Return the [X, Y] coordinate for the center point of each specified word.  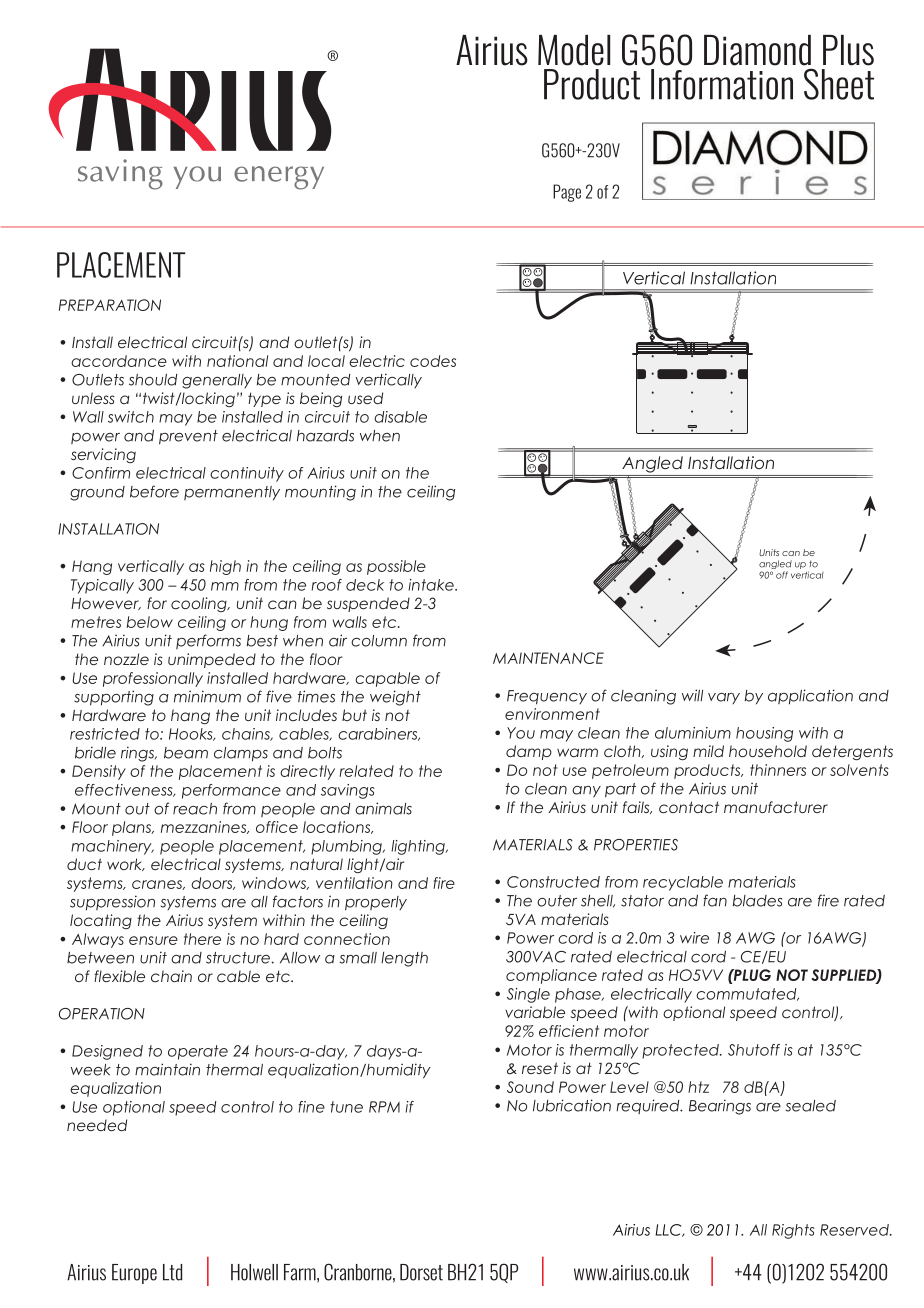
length [404, 959]
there [202, 939]
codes [433, 361]
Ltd [172, 1272]
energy [279, 178]
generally [217, 381]
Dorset [421, 1272]
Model [574, 50]
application [810, 697]
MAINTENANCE [548, 658]
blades [757, 901]
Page [567, 193]
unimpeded [212, 660]
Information [722, 84]
